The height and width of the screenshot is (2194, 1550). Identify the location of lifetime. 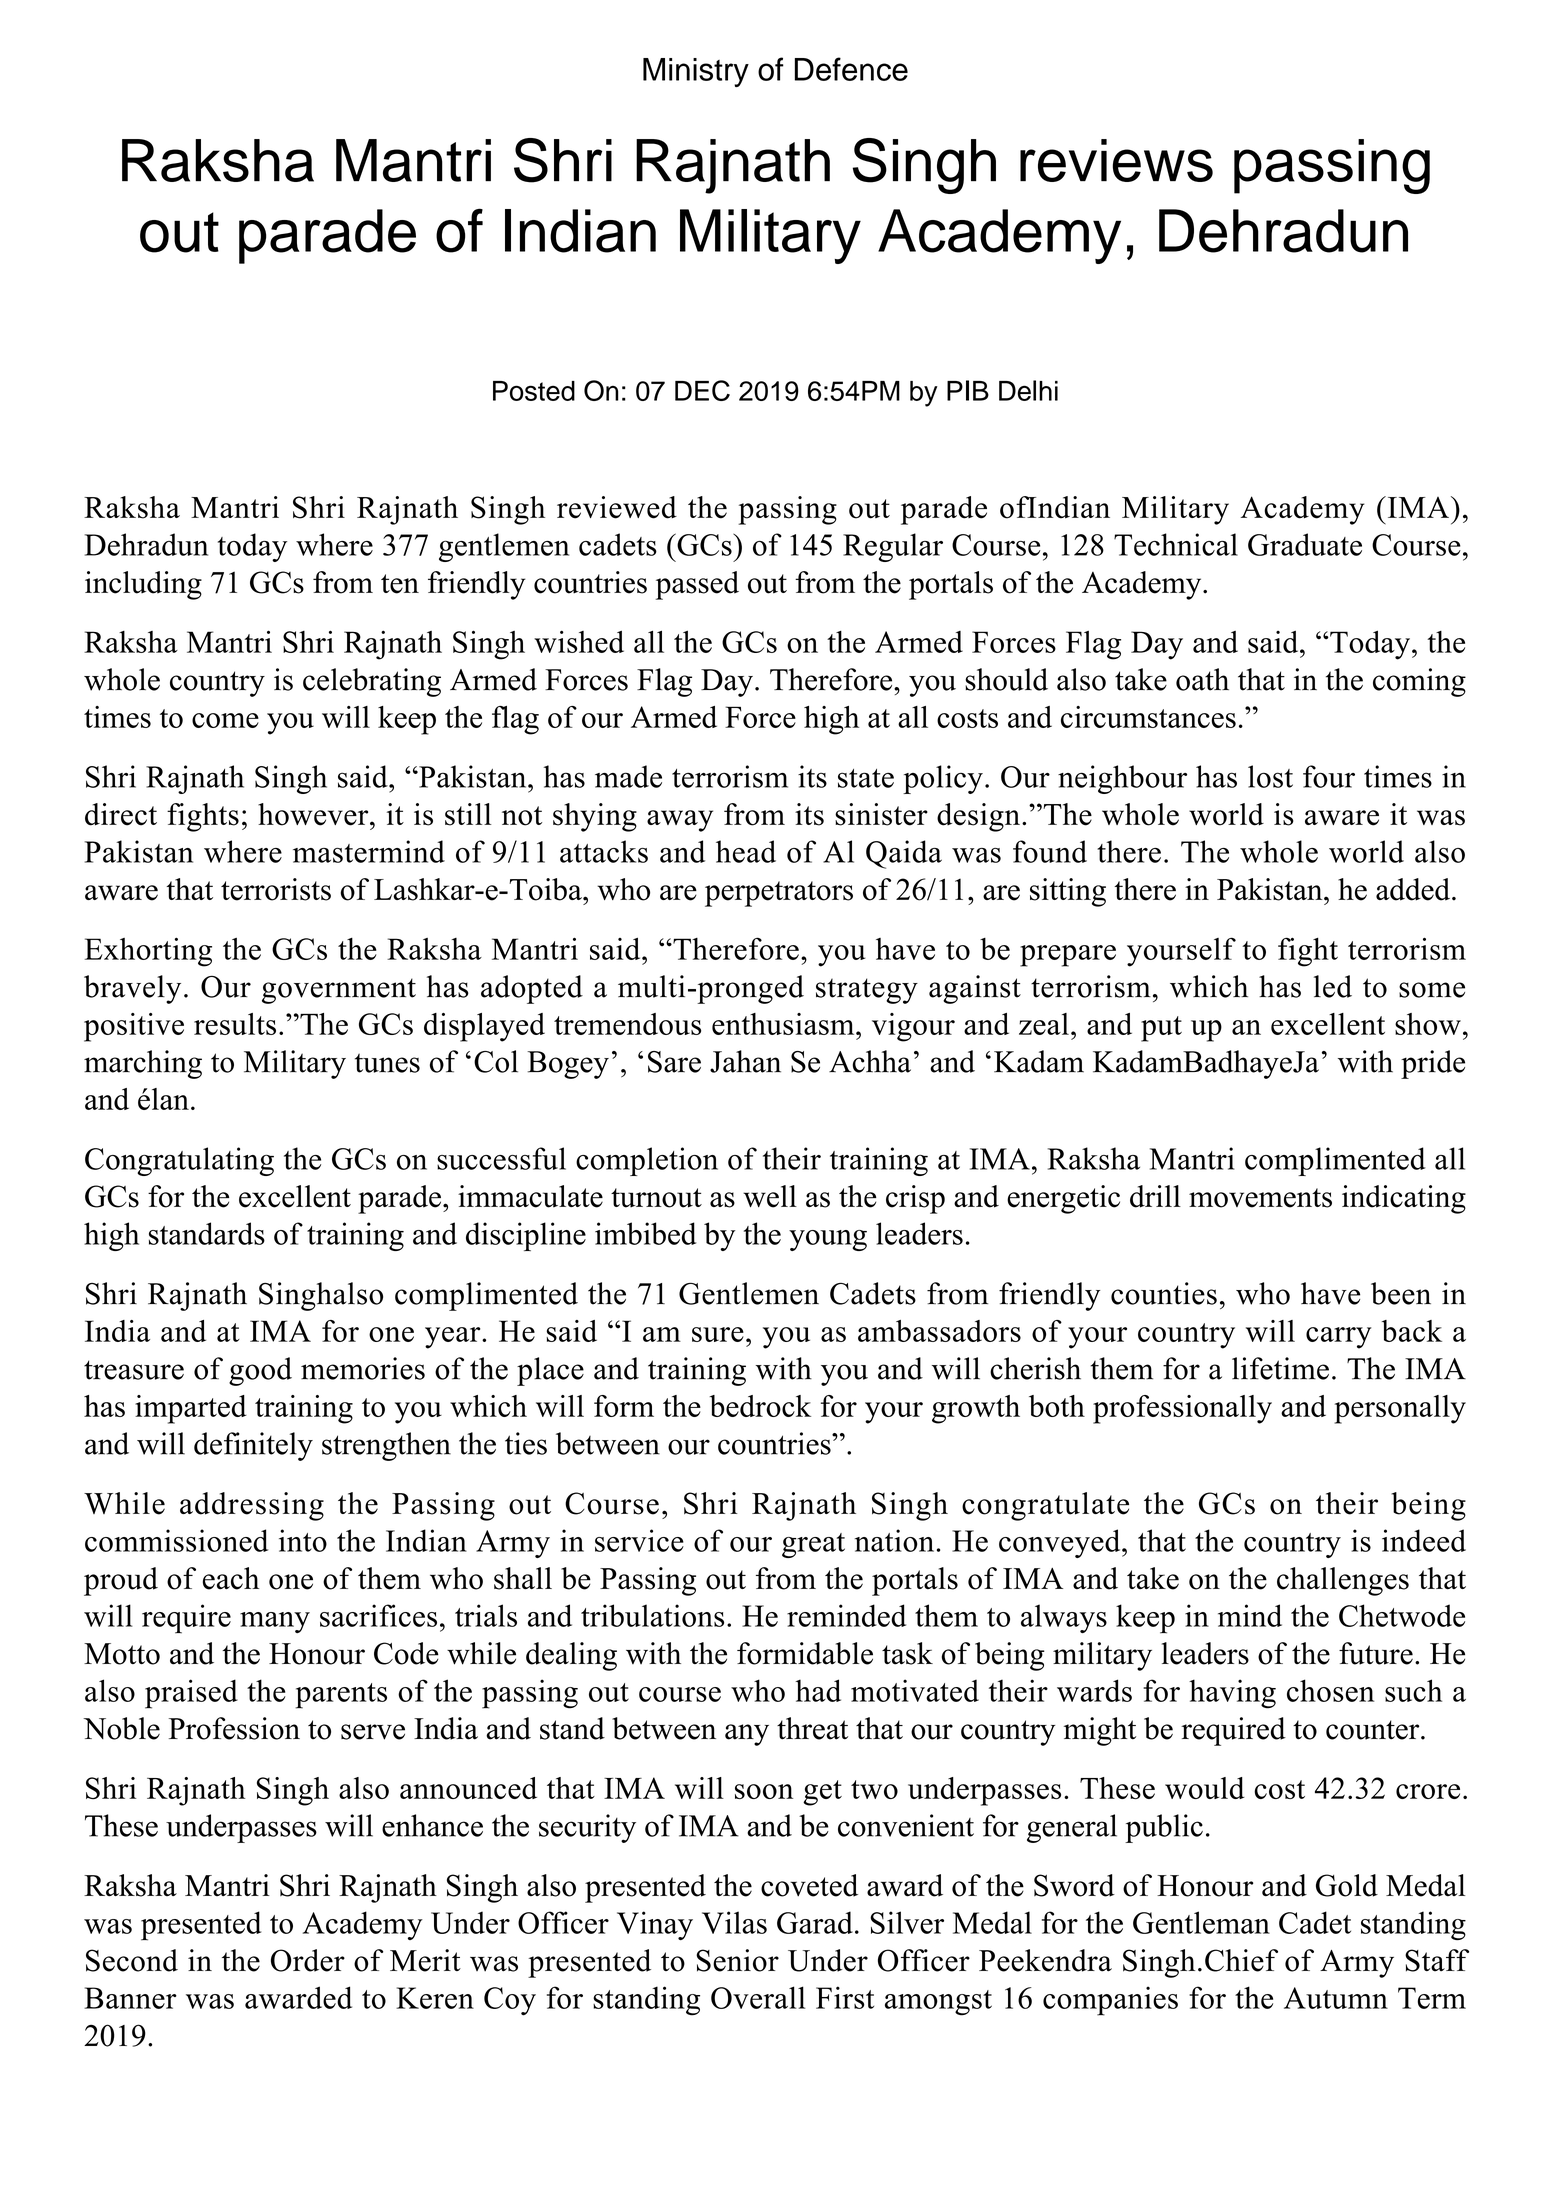
(1280, 1368).
